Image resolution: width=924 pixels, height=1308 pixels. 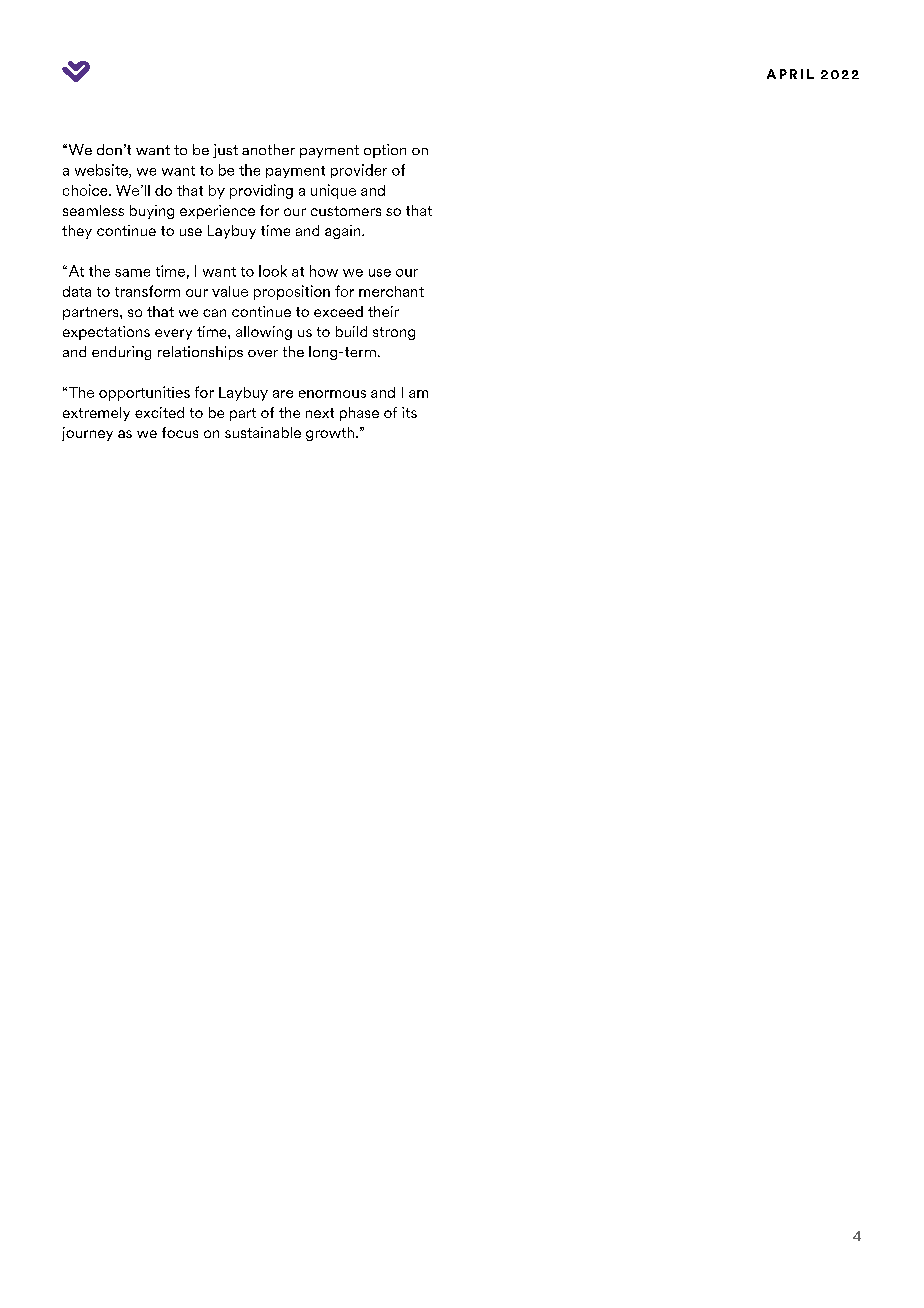 What do you see at coordinates (214, 313) in the image?
I see `can` at bounding box center [214, 313].
